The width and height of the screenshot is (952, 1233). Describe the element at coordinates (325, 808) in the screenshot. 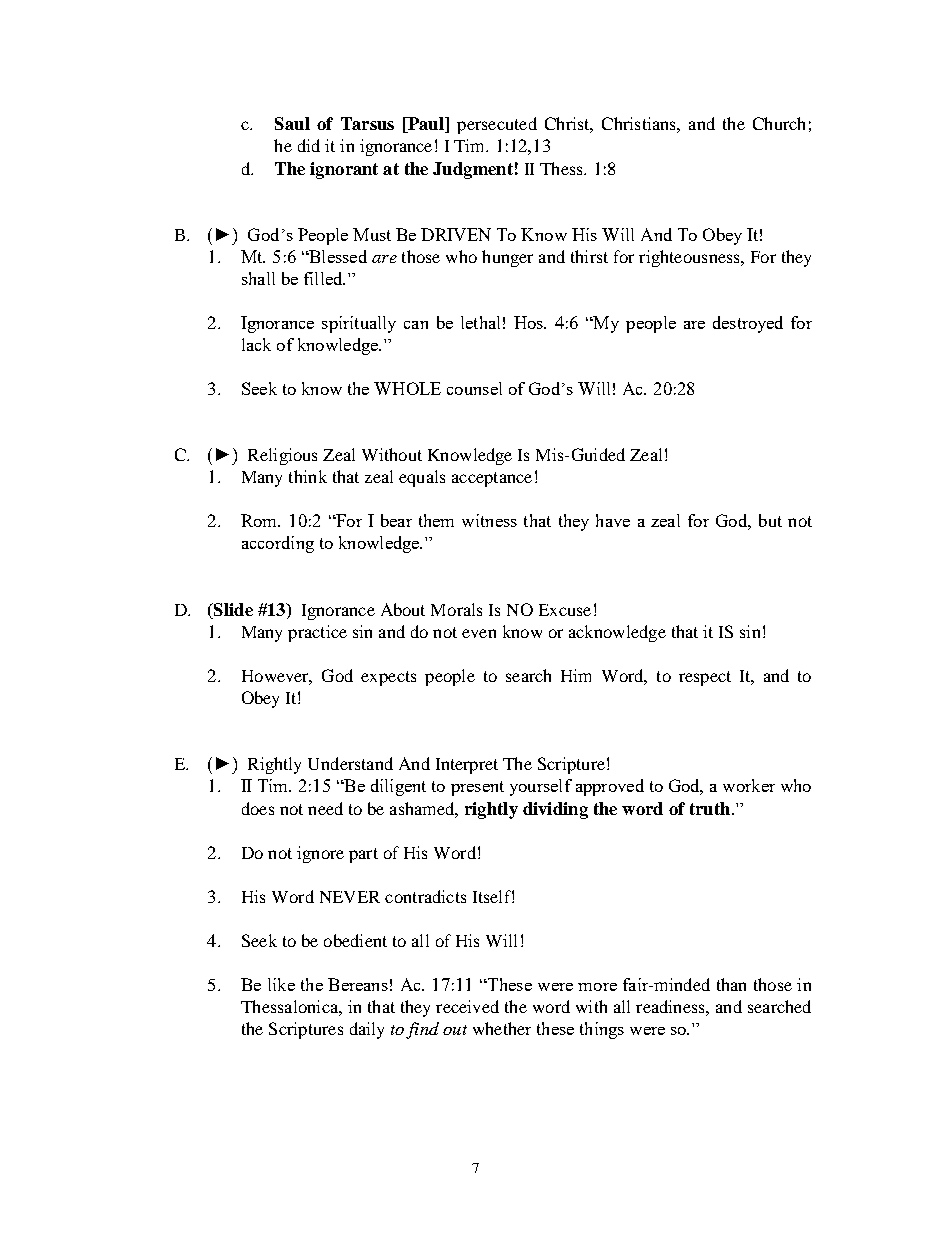

I see `need` at that location.
